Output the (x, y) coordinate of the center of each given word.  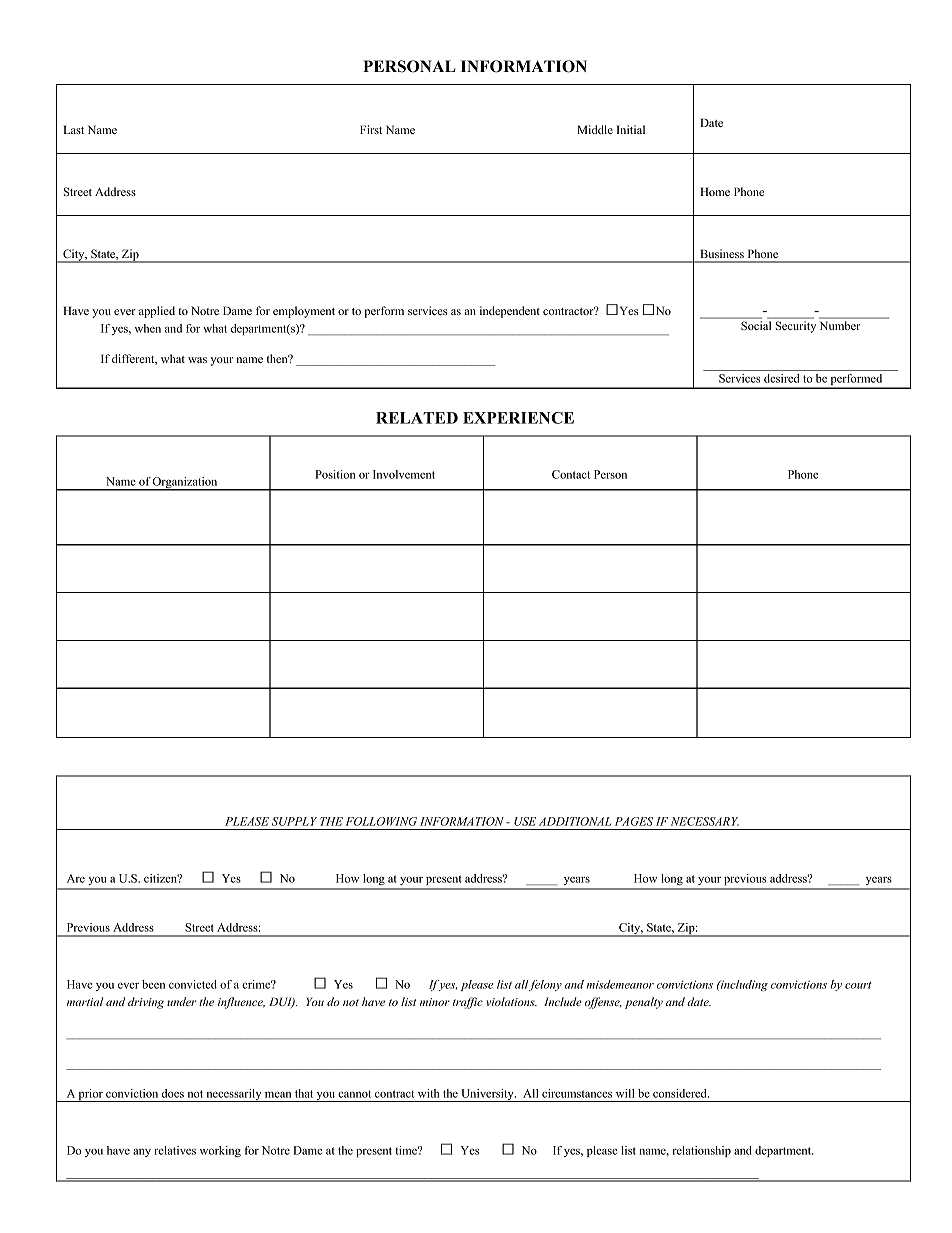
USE (525, 821)
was (197, 360)
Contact (571, 474)
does (173, 1093)
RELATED (417, 418)
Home (715, 191)
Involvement (404, 474)
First (371, 129)
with (428, 1093)
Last (74, 129)
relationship (701, 1151)
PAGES (634, 821)
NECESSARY (705, 821)
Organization (185, 484)
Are (76, 878)
